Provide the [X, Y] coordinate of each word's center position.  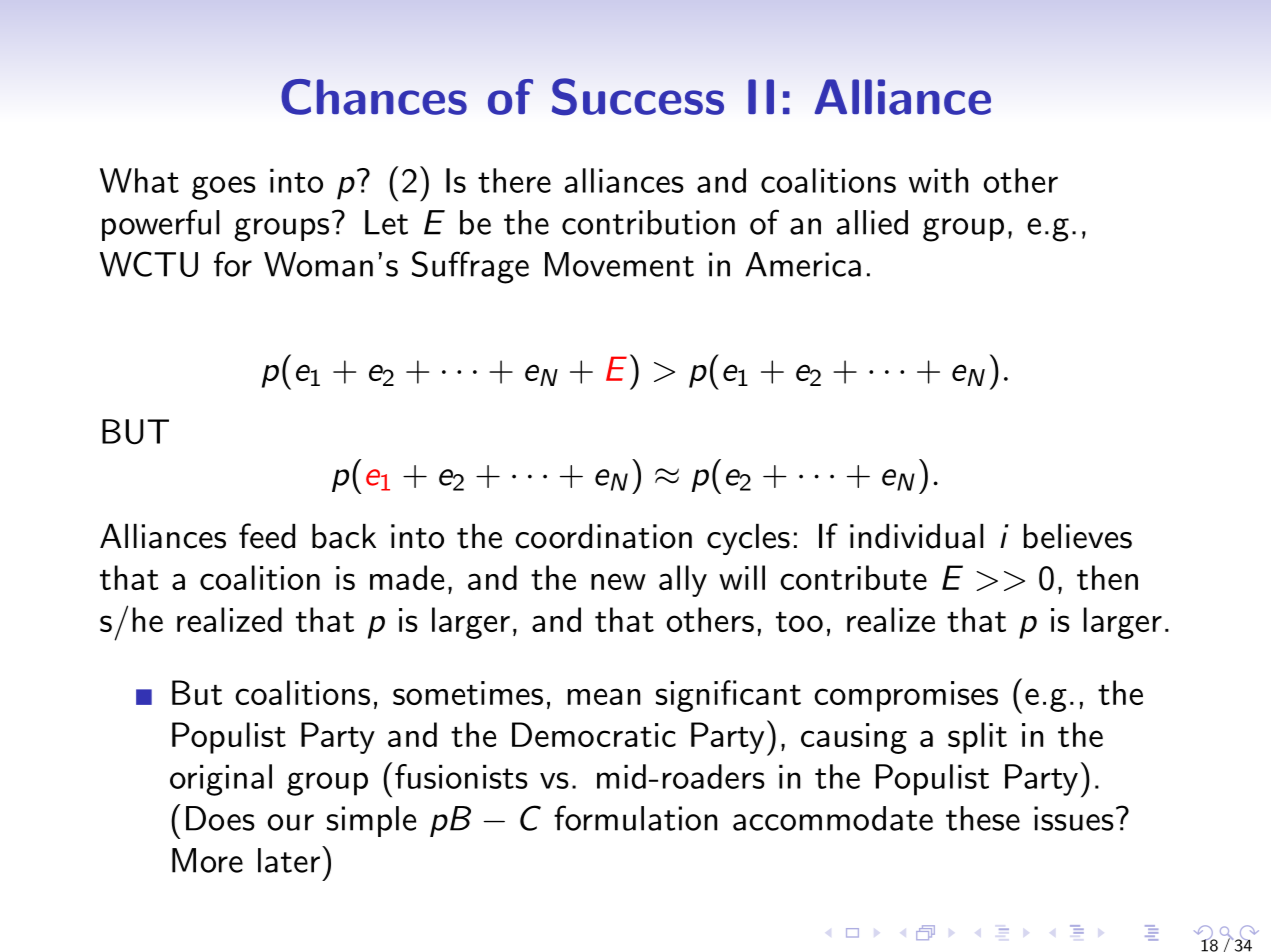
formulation [635, 818]
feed [267, 536]
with [938, 180]
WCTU [149, 264]
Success [638, 97]
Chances [374, 97]
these [983, 818]
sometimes [468, 693]
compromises [906, 696]
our [291, 822]
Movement [619, 264]
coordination [603, 536]
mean [604, 696]
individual [917, 536]
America [803, 264]
